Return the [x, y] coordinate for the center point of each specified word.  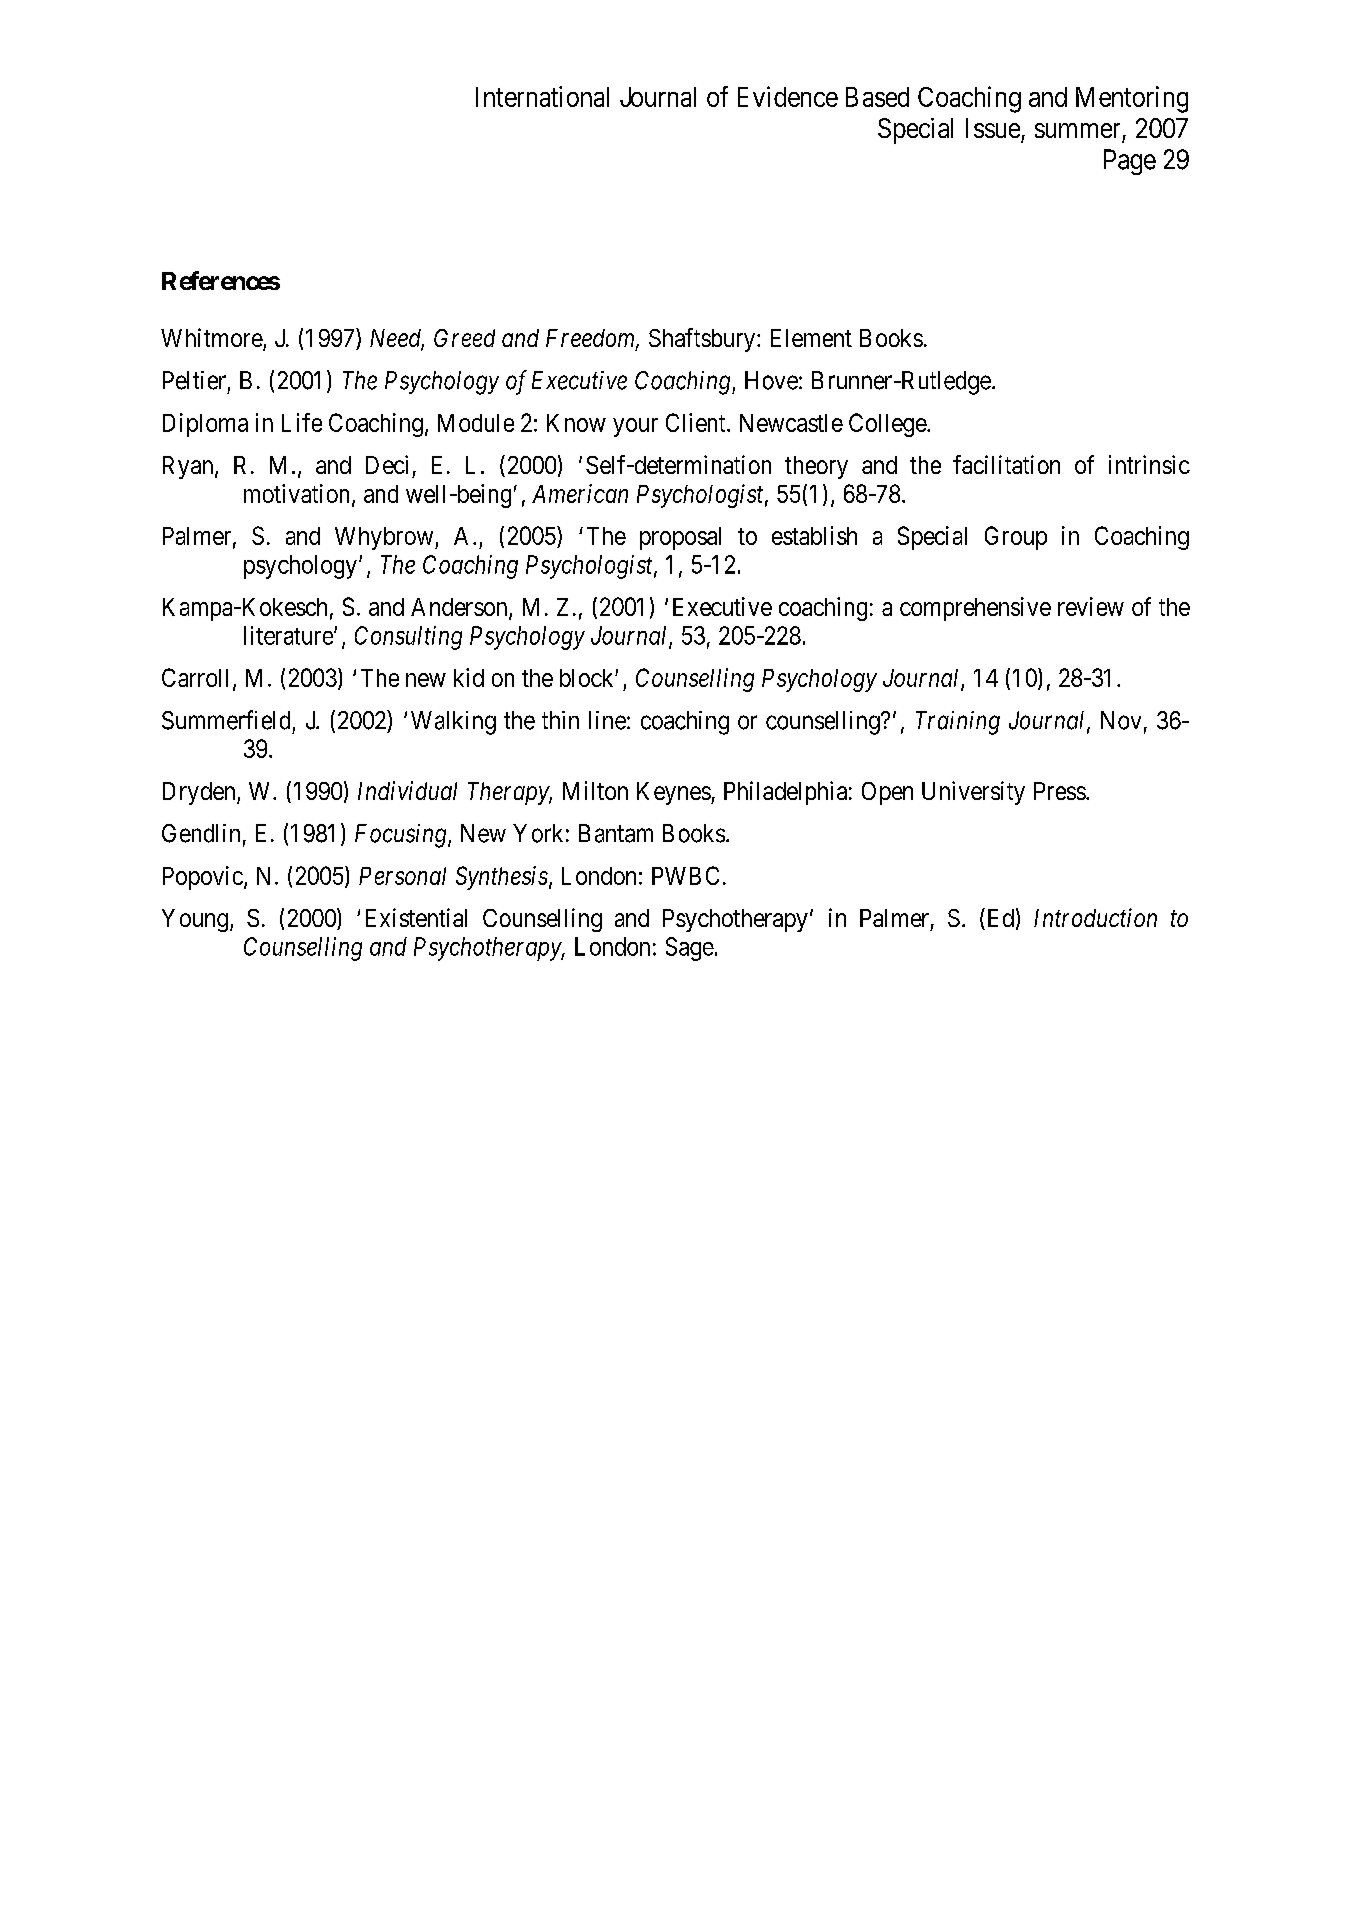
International [542, 96]
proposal [680, 538]
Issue [993, 128]
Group [1016, 538]
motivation [296, 493]
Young [195, 920]
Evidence [788, 96]
